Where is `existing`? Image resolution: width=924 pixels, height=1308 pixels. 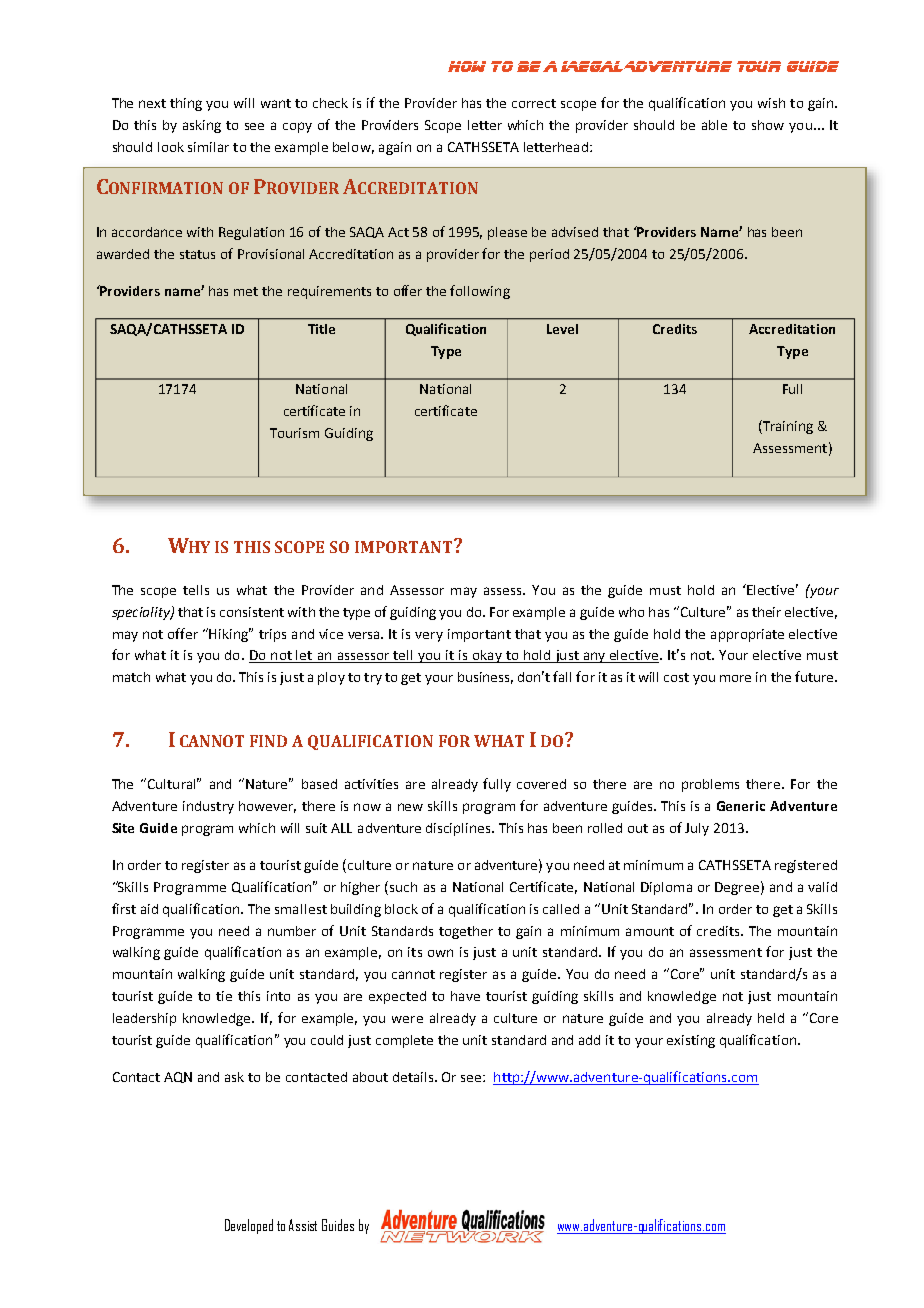
existing is located at coordinates (691, 1041).
